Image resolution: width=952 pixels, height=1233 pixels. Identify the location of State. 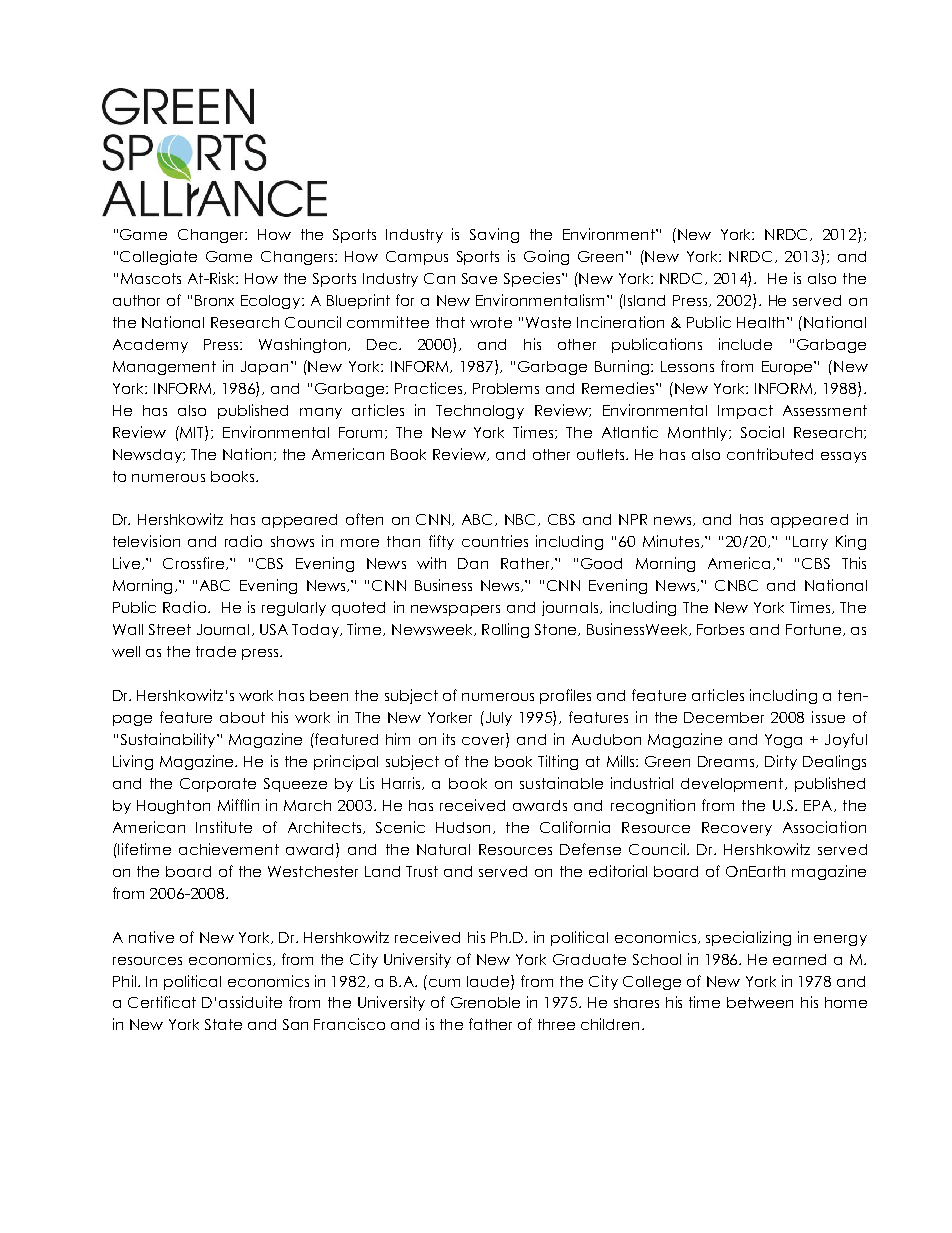
(223, 1024).
